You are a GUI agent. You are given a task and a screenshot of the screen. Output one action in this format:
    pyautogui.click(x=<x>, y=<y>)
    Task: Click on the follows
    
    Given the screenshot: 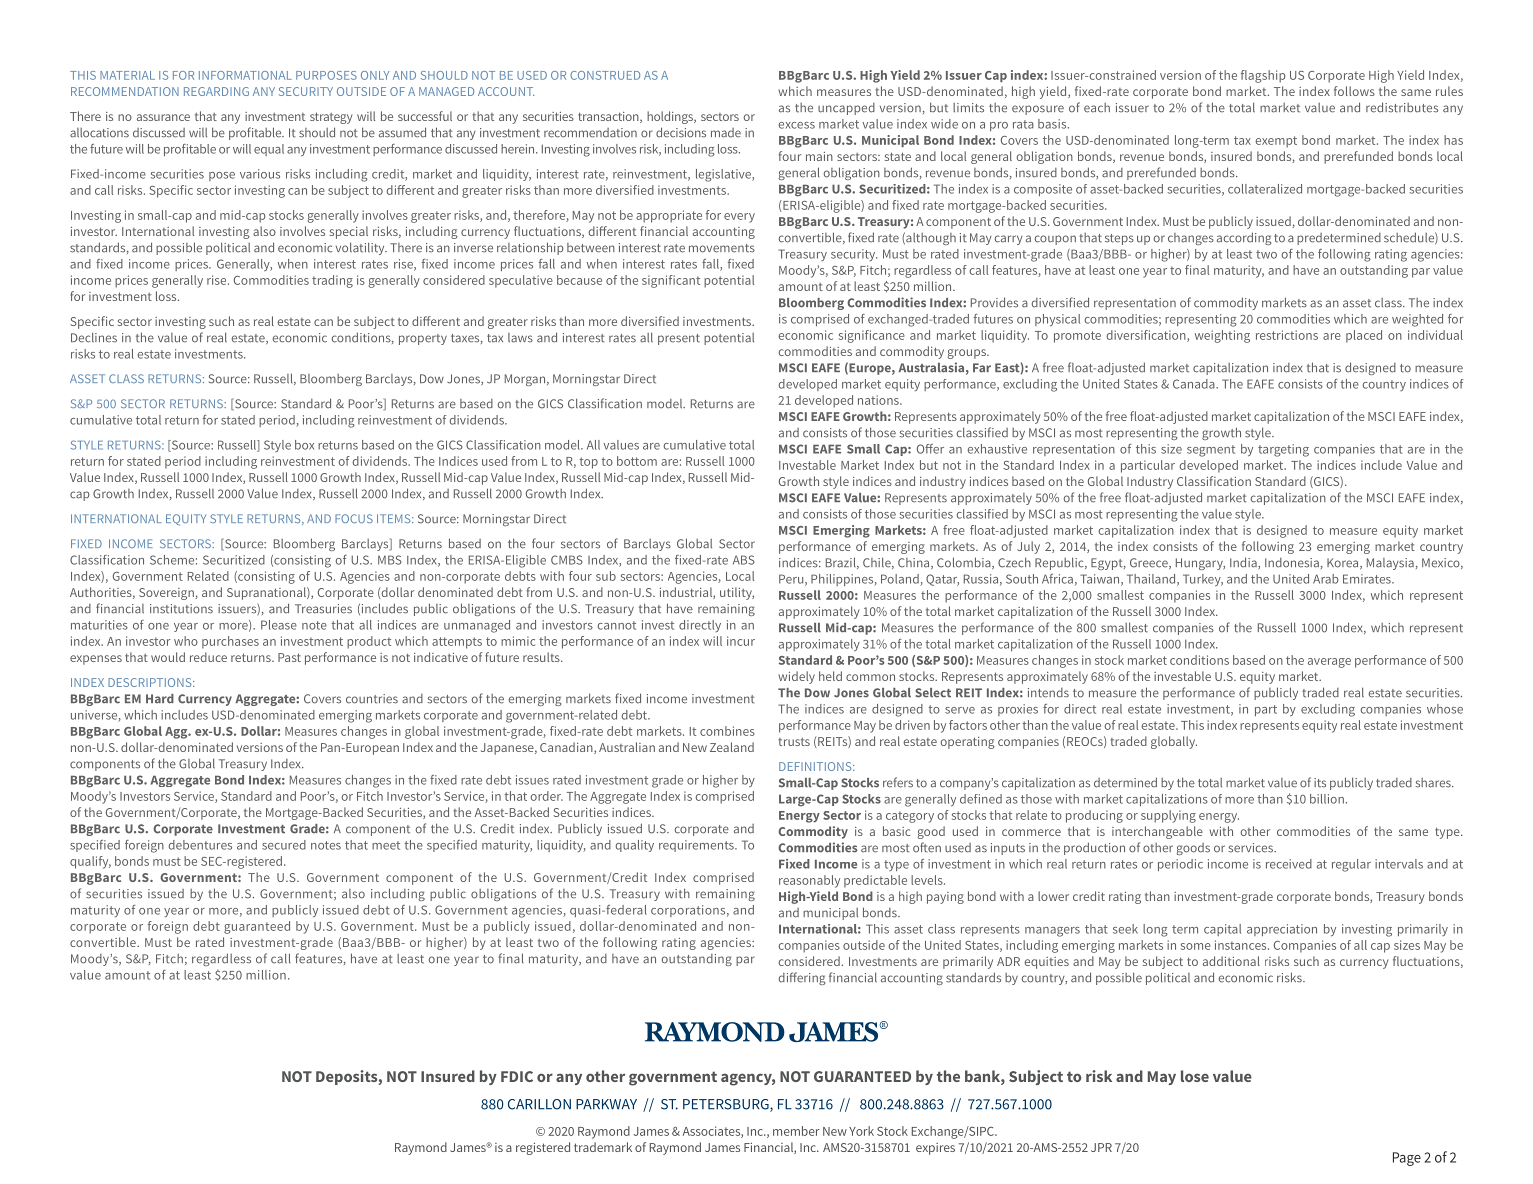 What is the action you would take?
    pyautogui.click(x=1354, y=91)
